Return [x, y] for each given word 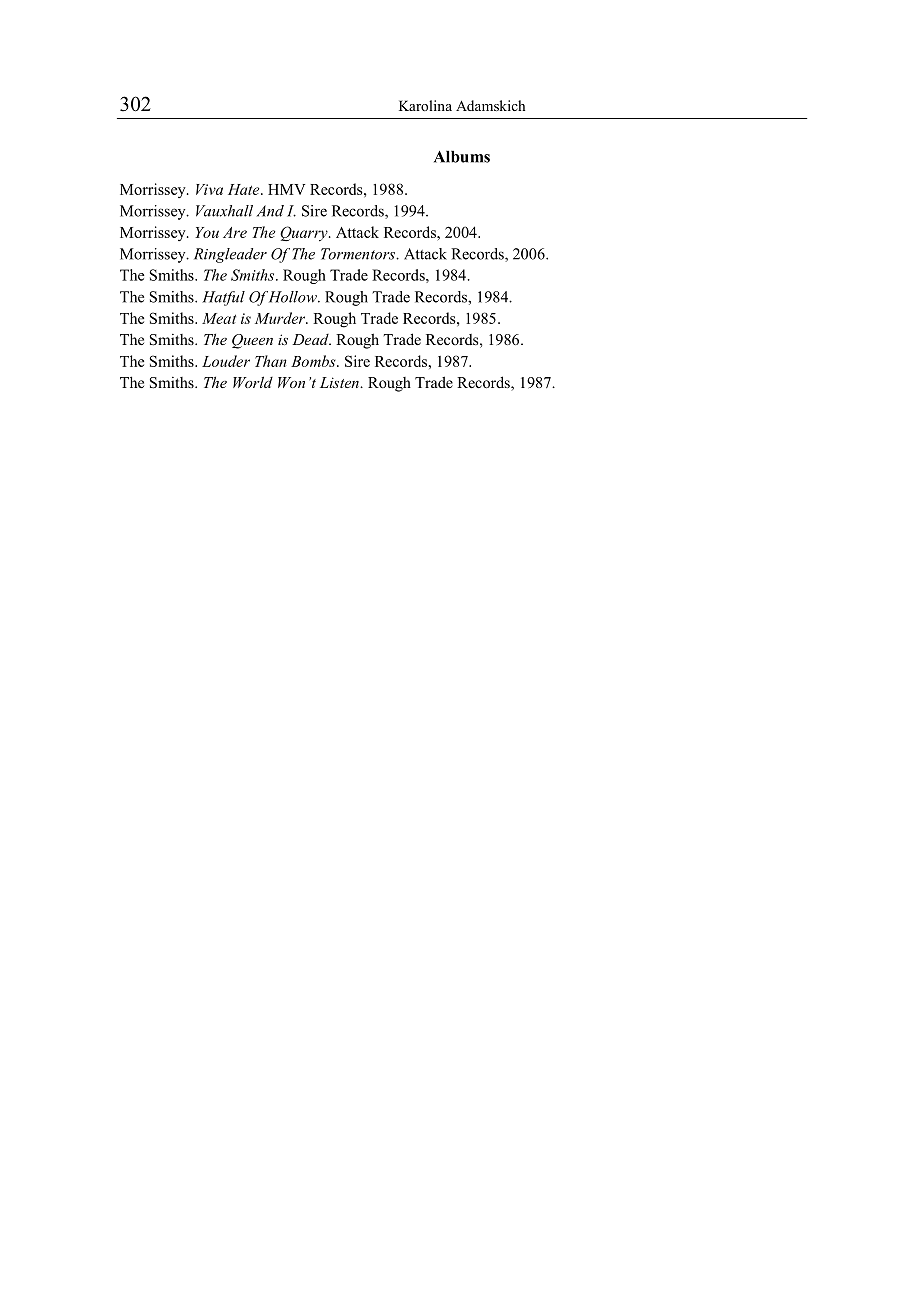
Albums [462, 157]
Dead [311, 339]
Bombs [314, 361]
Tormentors [359, 254]
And [270, 211]
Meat [219, 318]
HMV [286, 189]
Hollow [292, 297]
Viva [209, 189]
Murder [281, 318]
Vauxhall [224, 211]
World [253, 382]
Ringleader [230, 255]
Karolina [425, 105]
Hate [245, 189]
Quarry [305, 233]
